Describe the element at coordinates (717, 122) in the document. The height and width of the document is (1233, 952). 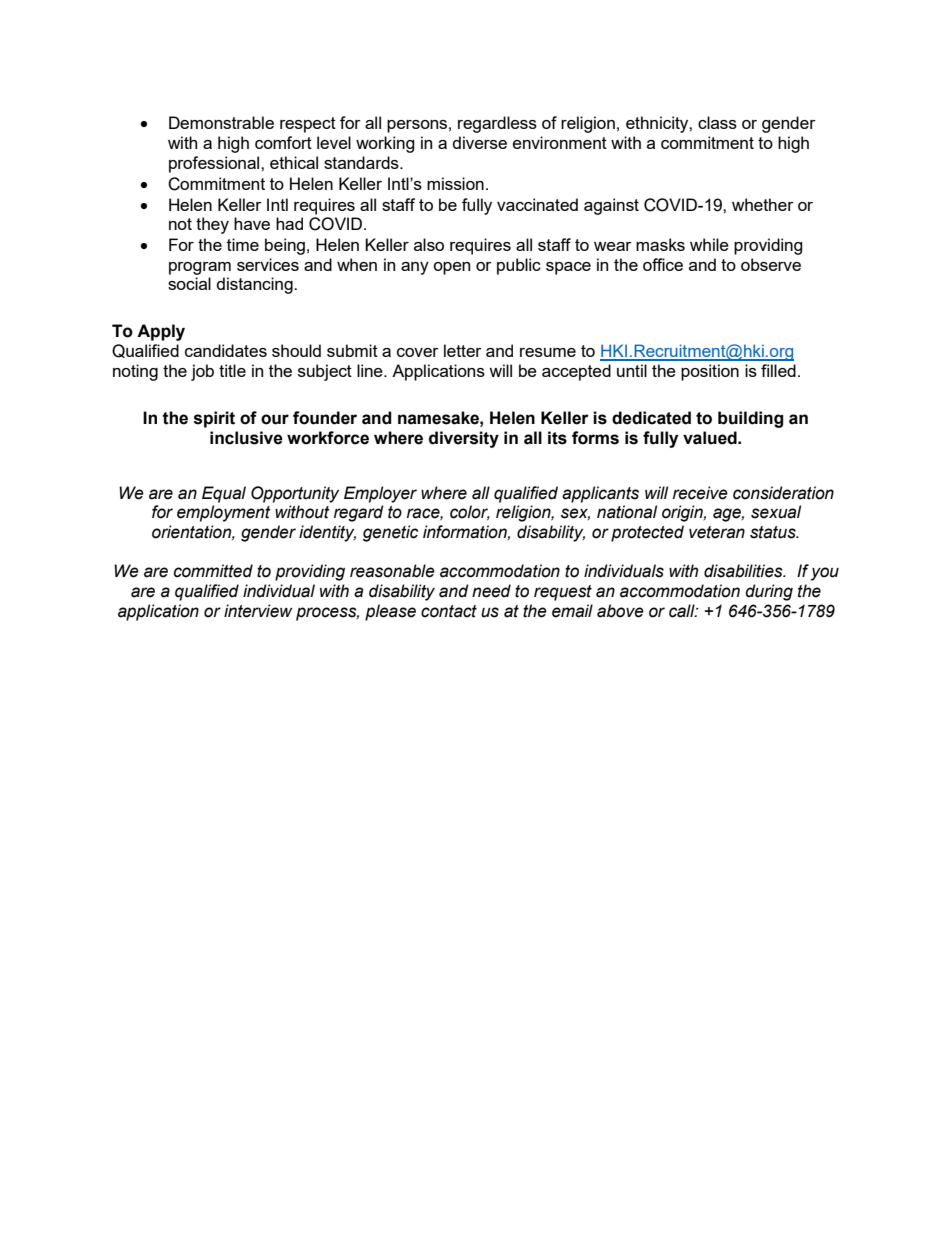
I see `class` at that location.
